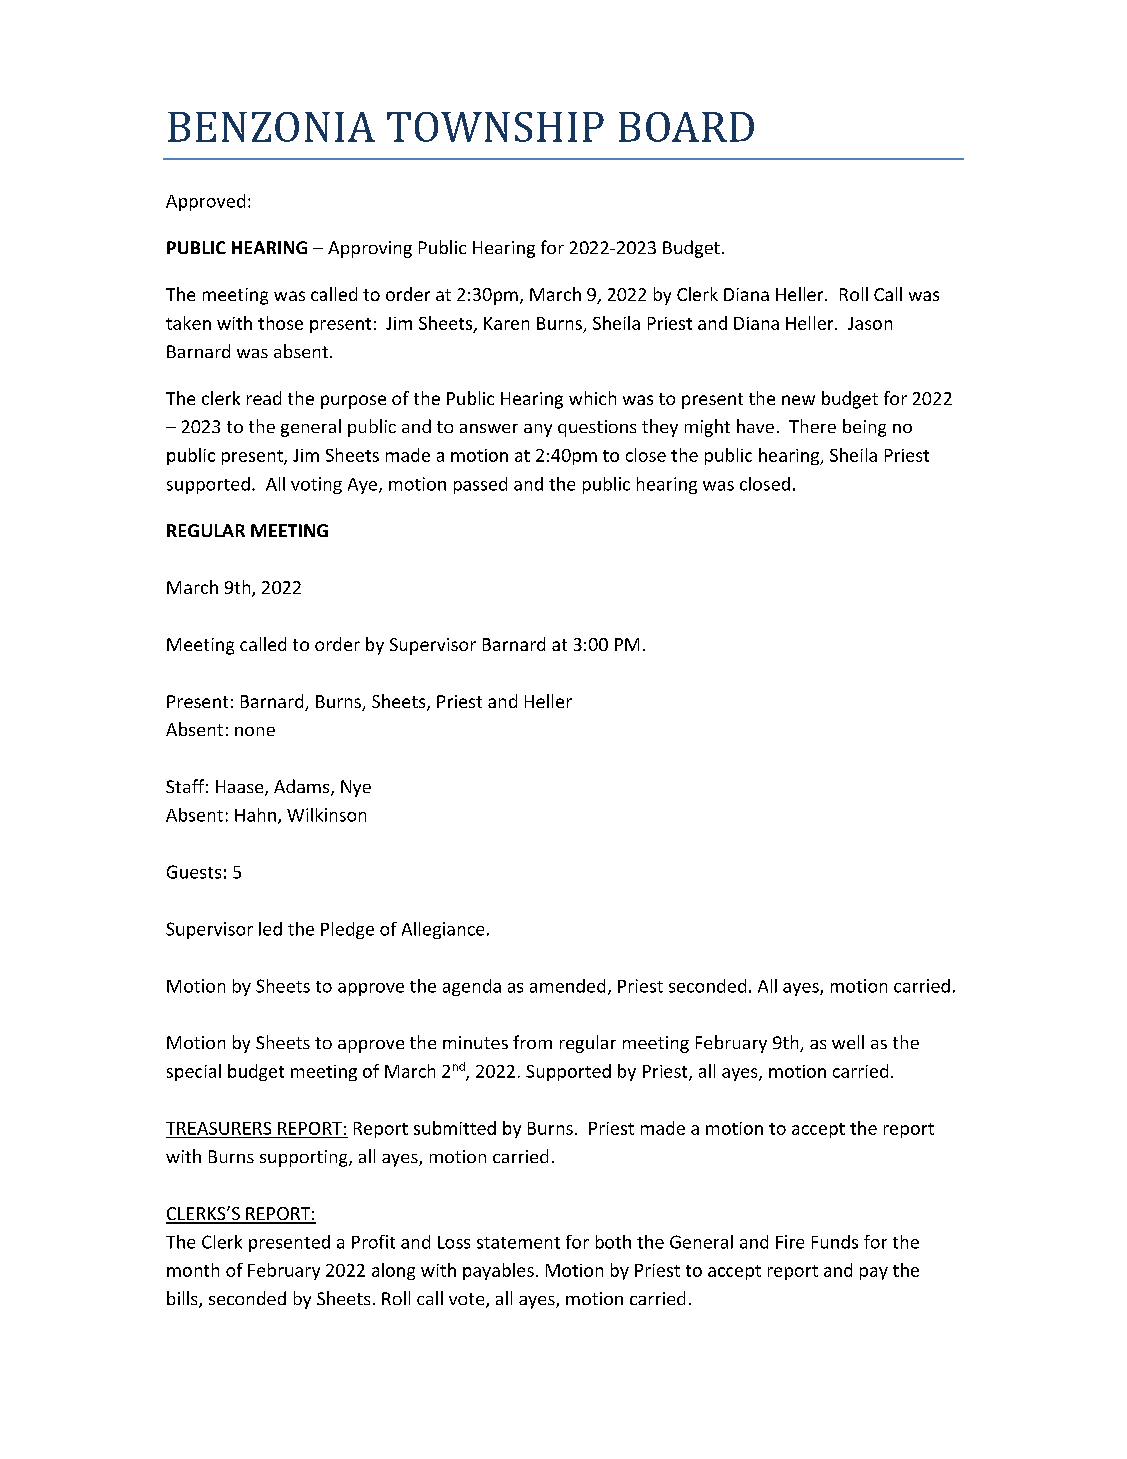  What do you see at coordinates (518, 1243) in the page?
I see `statement` at bounding box center [518, 1243].
